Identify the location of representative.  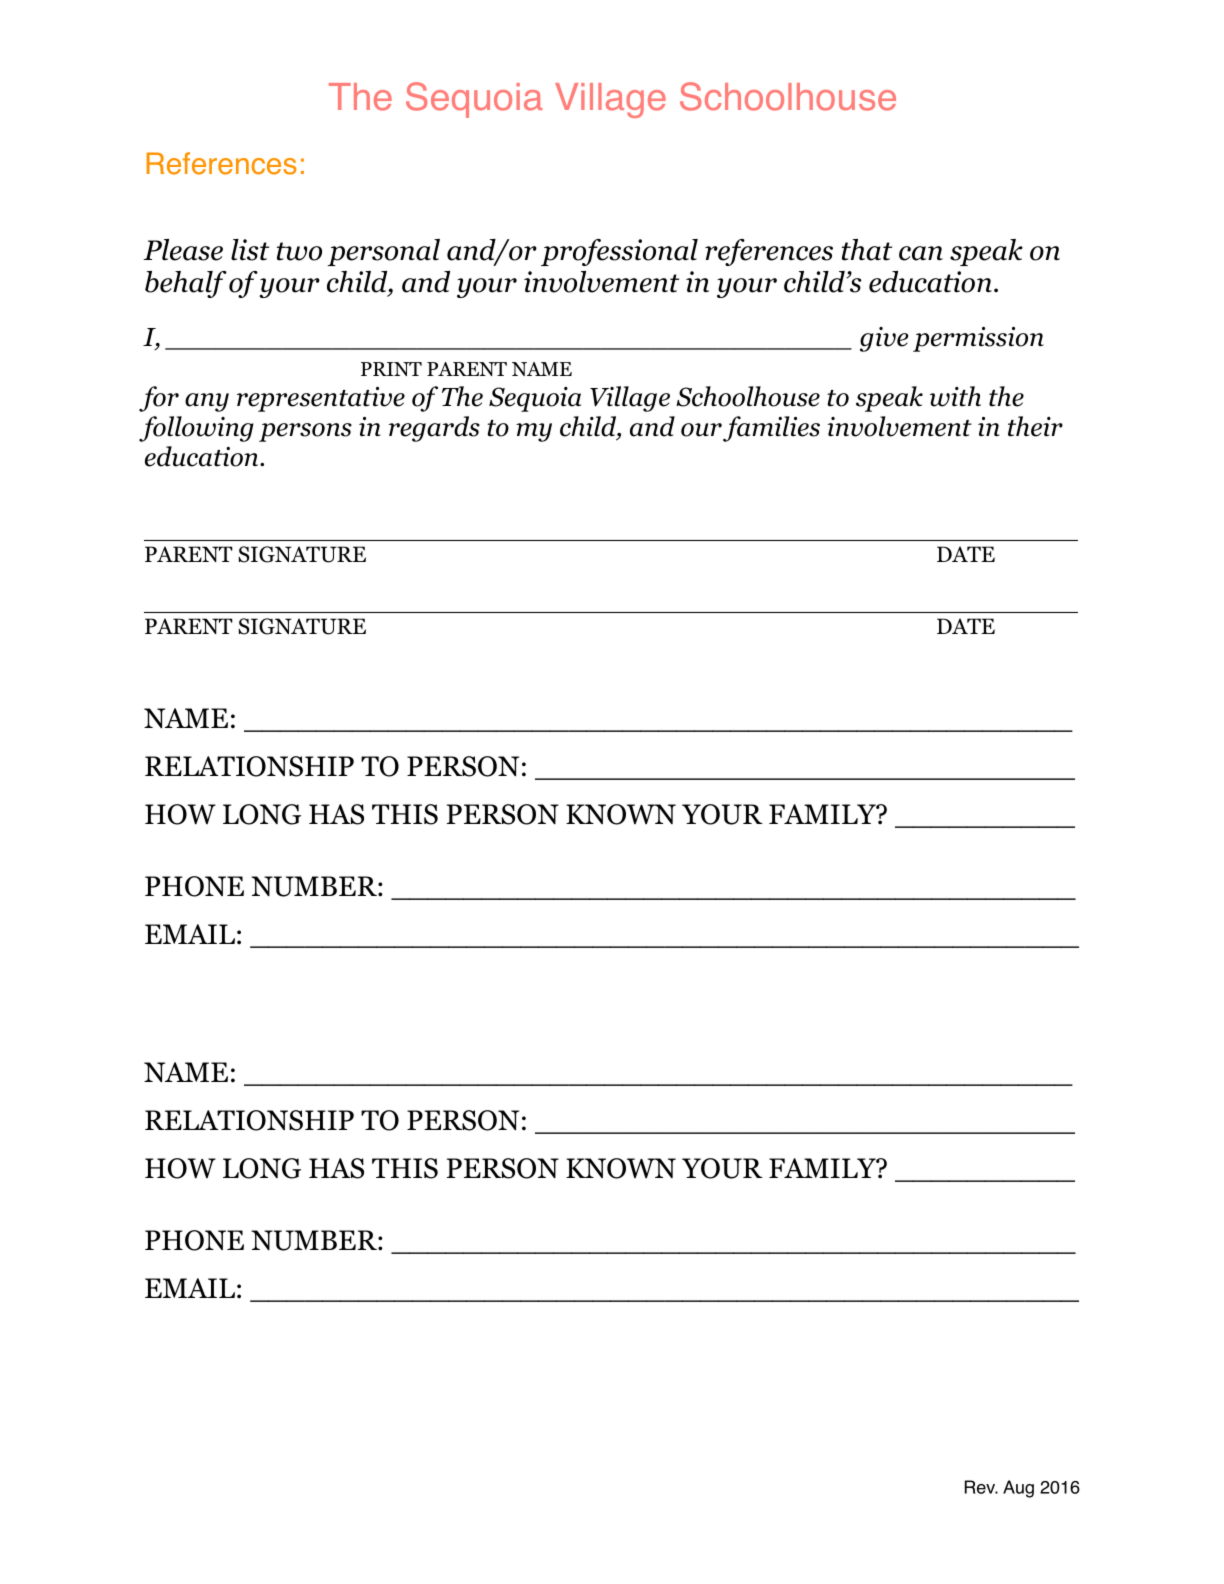
(321, 399).
